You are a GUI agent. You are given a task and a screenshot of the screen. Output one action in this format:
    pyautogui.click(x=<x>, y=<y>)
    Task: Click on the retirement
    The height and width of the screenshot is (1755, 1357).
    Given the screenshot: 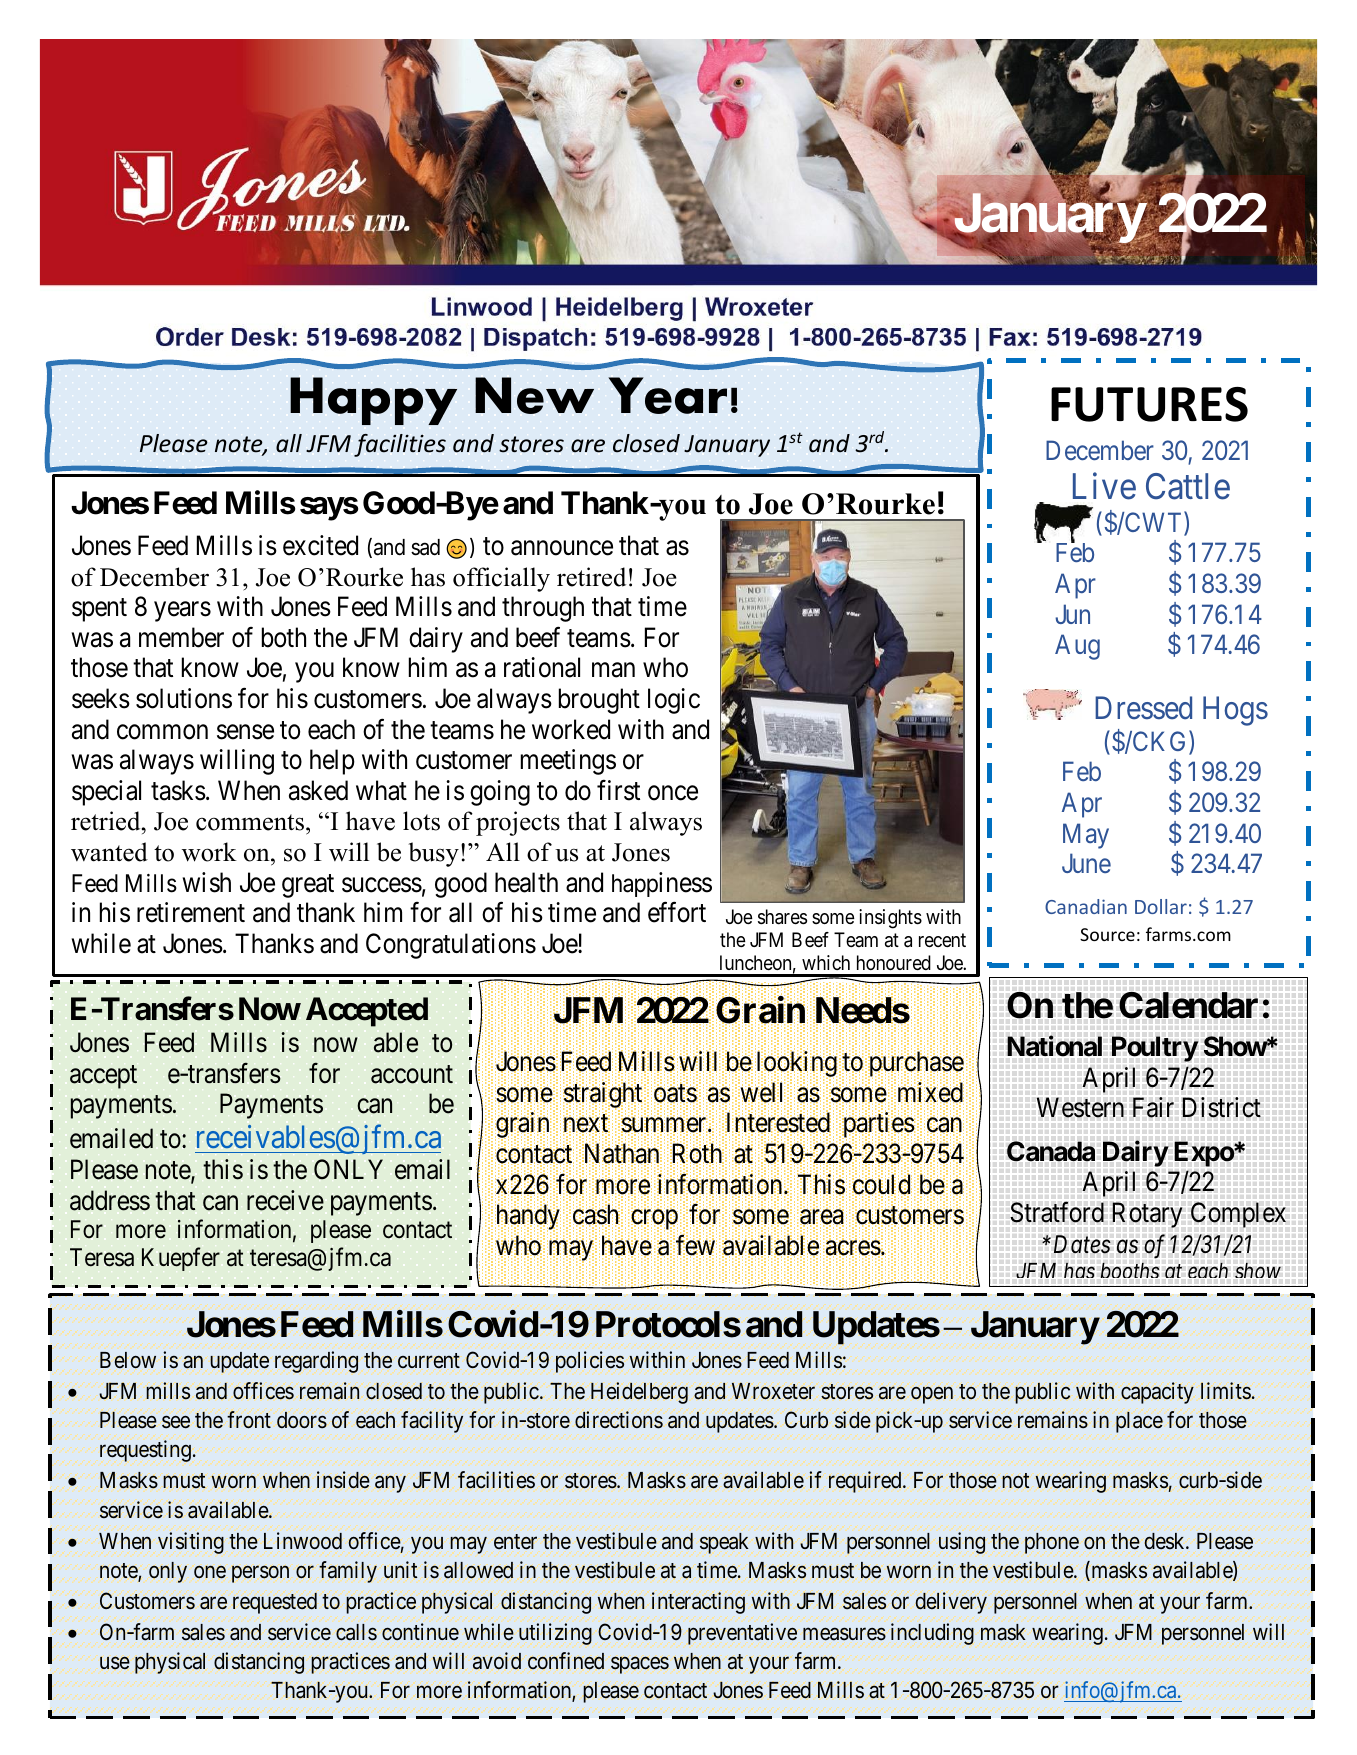 What is the action you would take?
    pyautogui.click(x=191, y=912)
